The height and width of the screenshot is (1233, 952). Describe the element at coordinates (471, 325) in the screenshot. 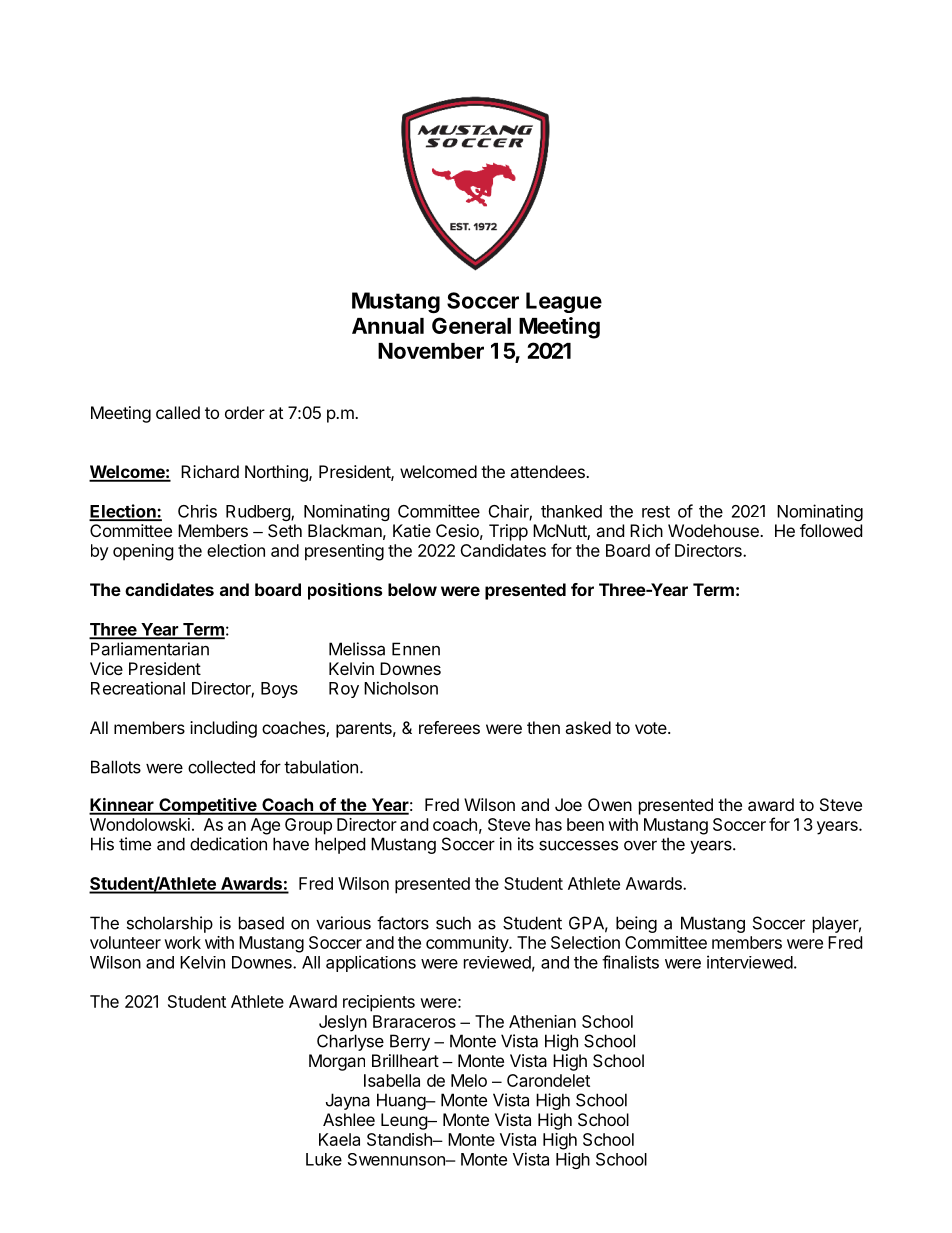

I see `General` at that location.
